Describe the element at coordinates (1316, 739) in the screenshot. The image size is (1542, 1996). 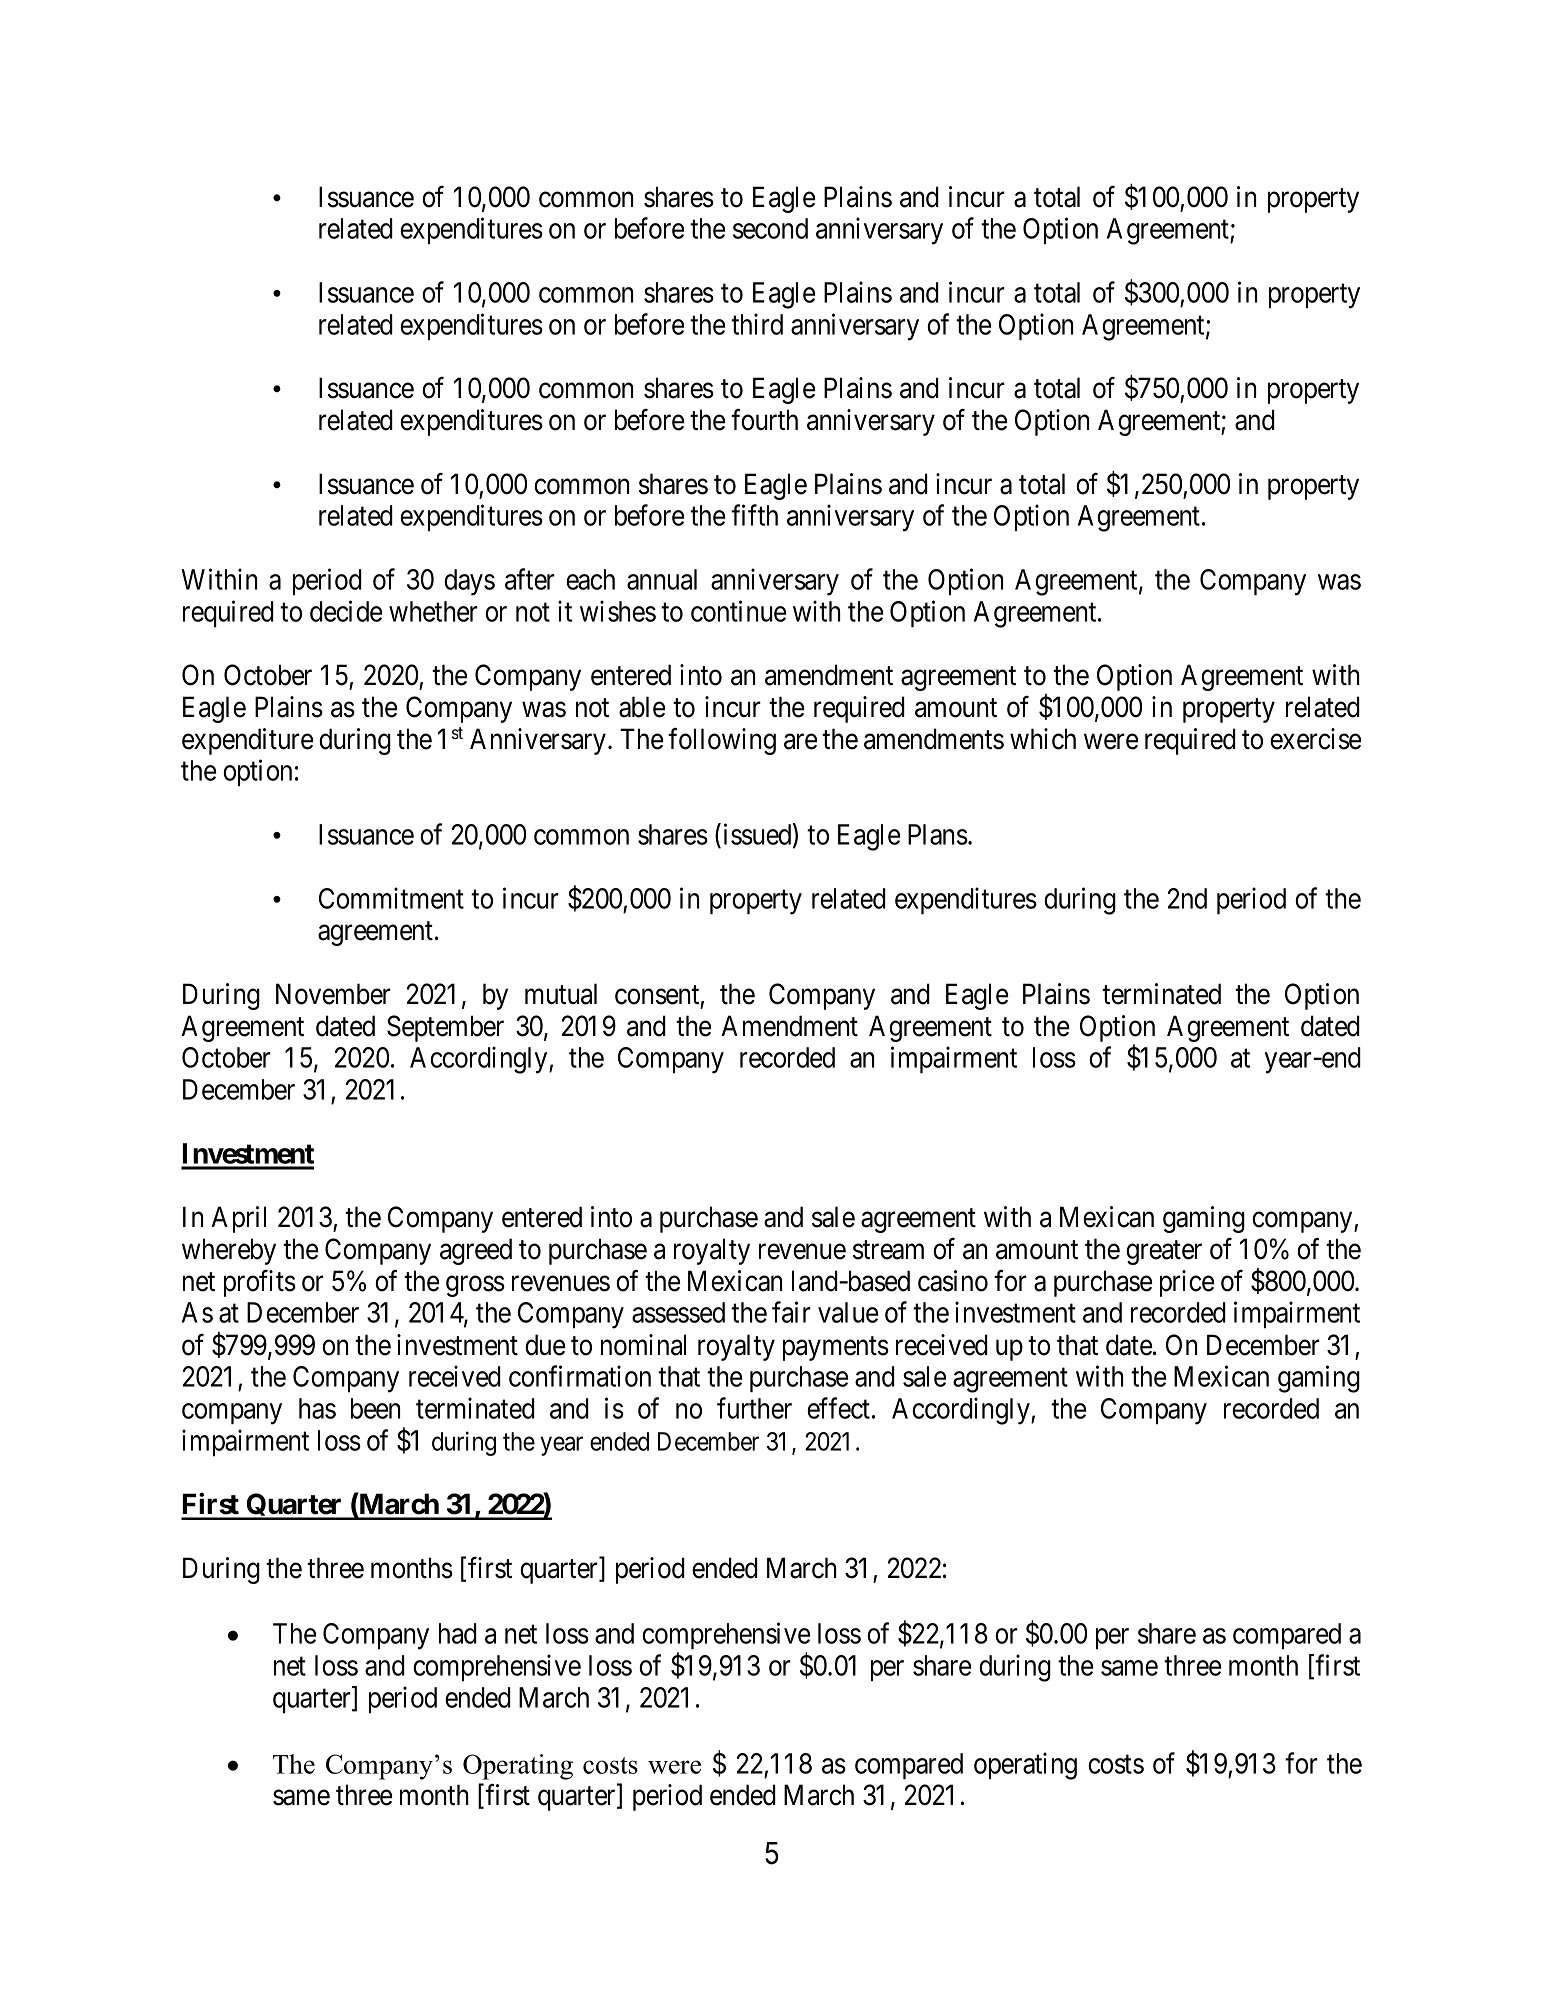
I see `exercise` at that location.
